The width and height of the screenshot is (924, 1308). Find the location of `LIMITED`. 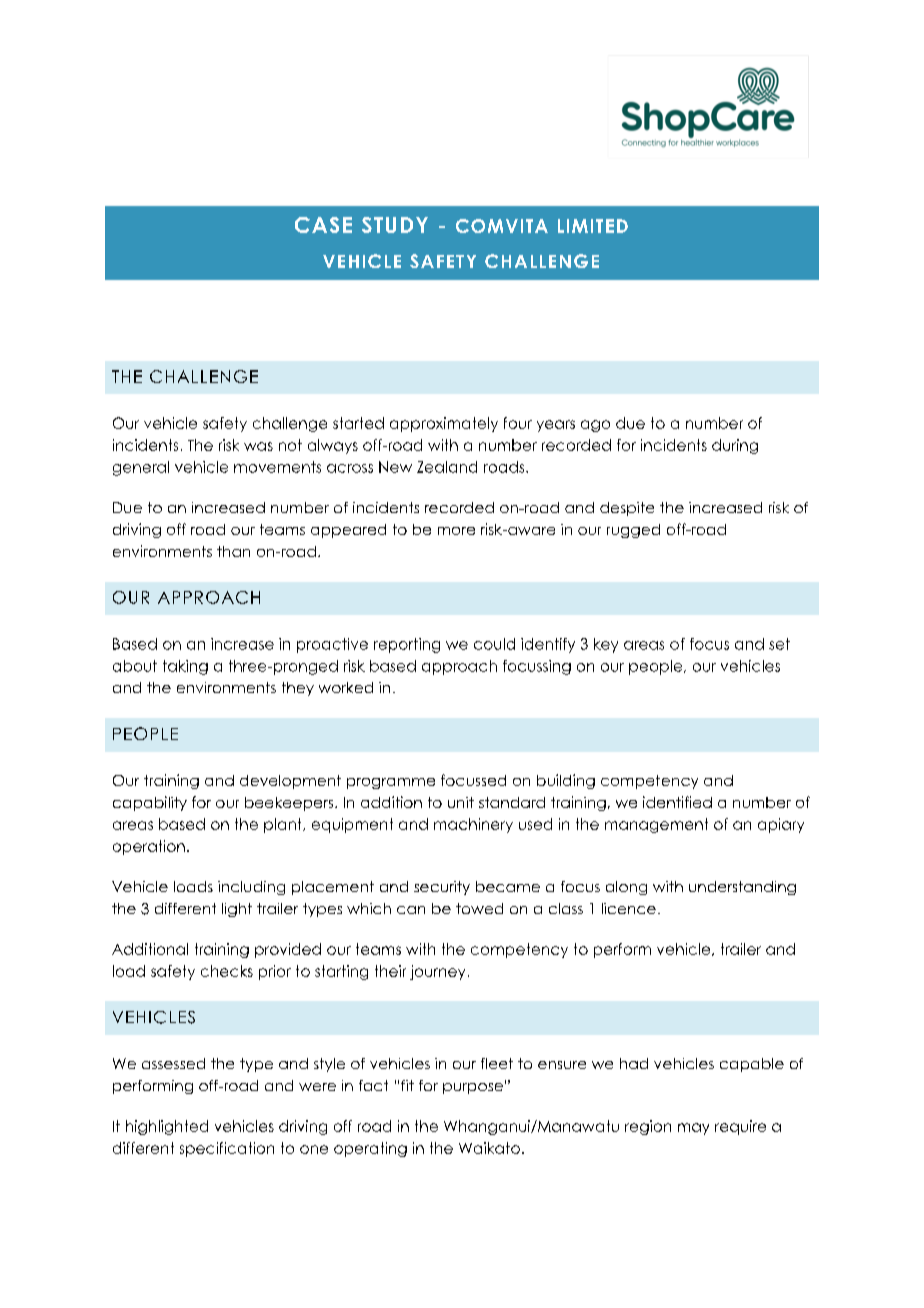

LIMITED is located at coordinates (593, 226).
